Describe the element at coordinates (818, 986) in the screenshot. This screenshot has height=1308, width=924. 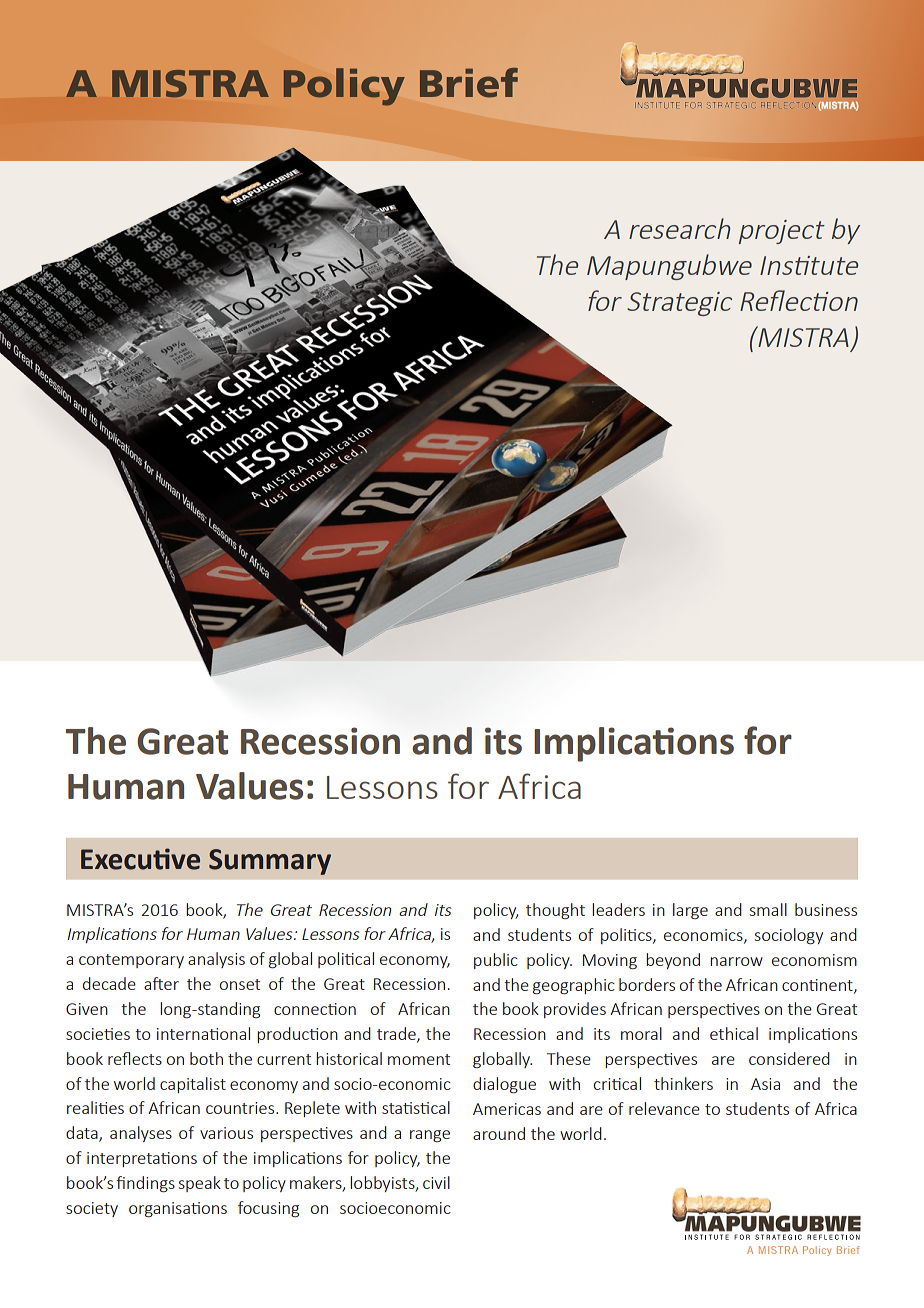
I see `continent` at that location.
